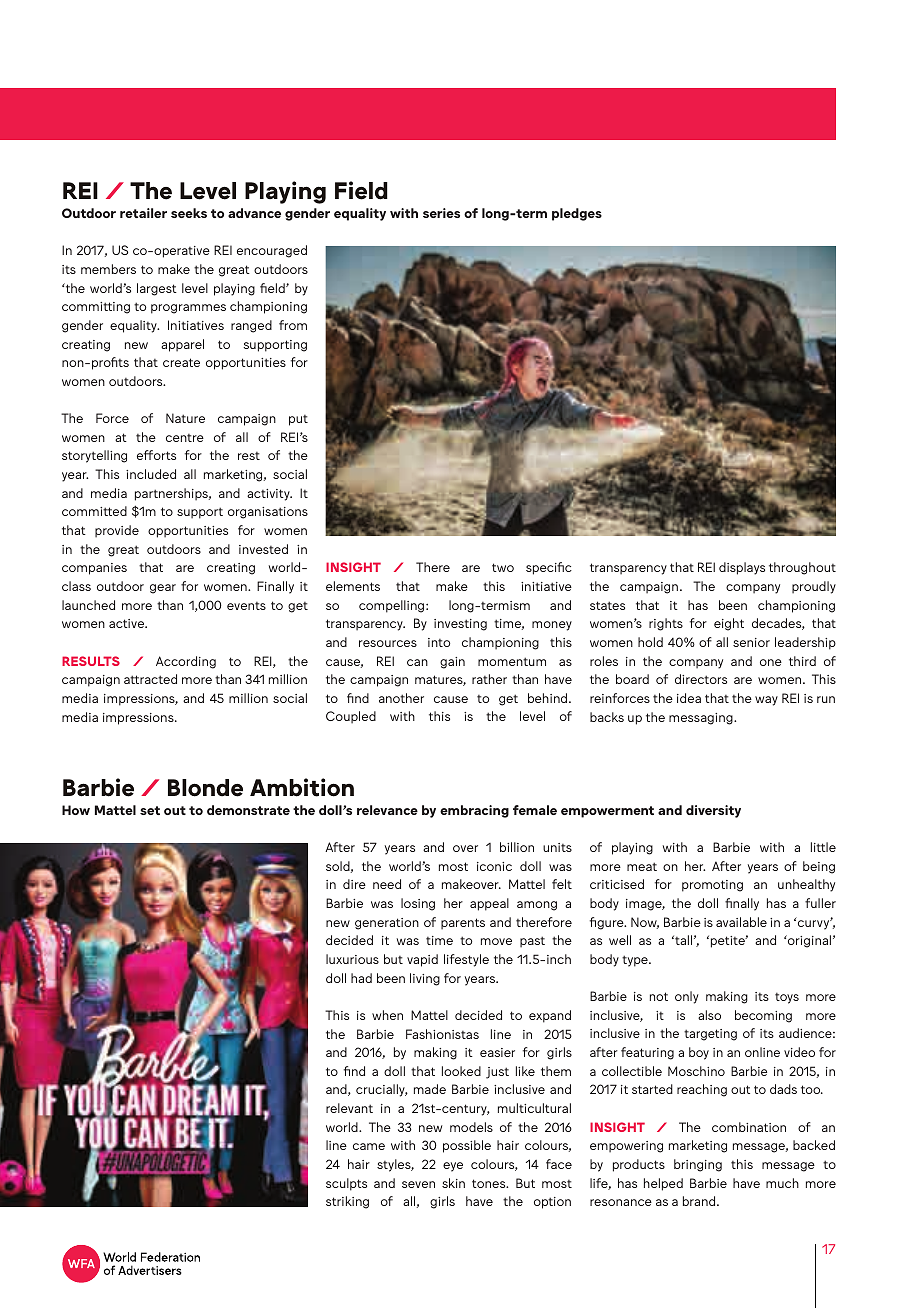  I want to click on pledges, so click(577, 214).
